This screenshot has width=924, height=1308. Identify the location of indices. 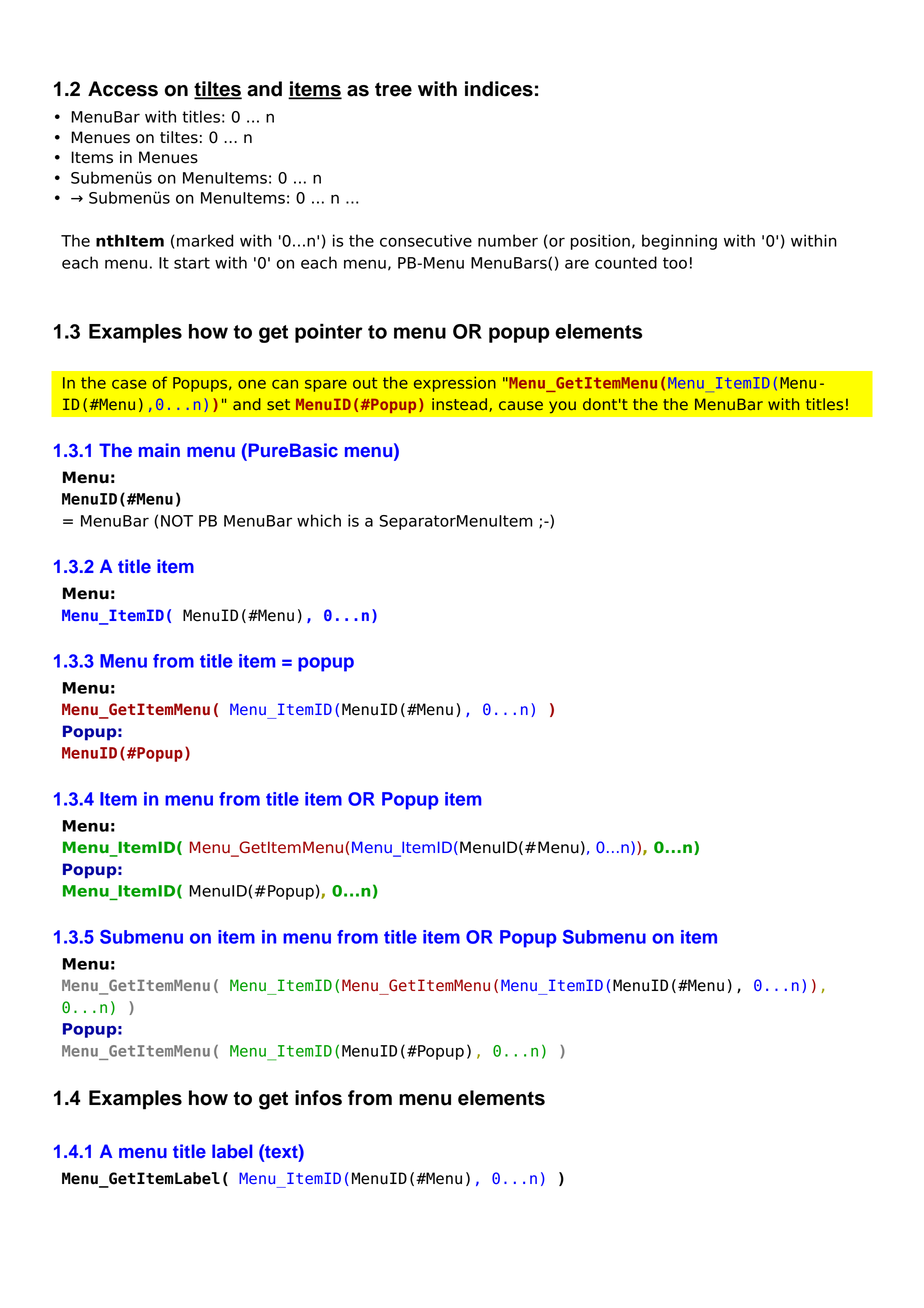
(499, 89).
